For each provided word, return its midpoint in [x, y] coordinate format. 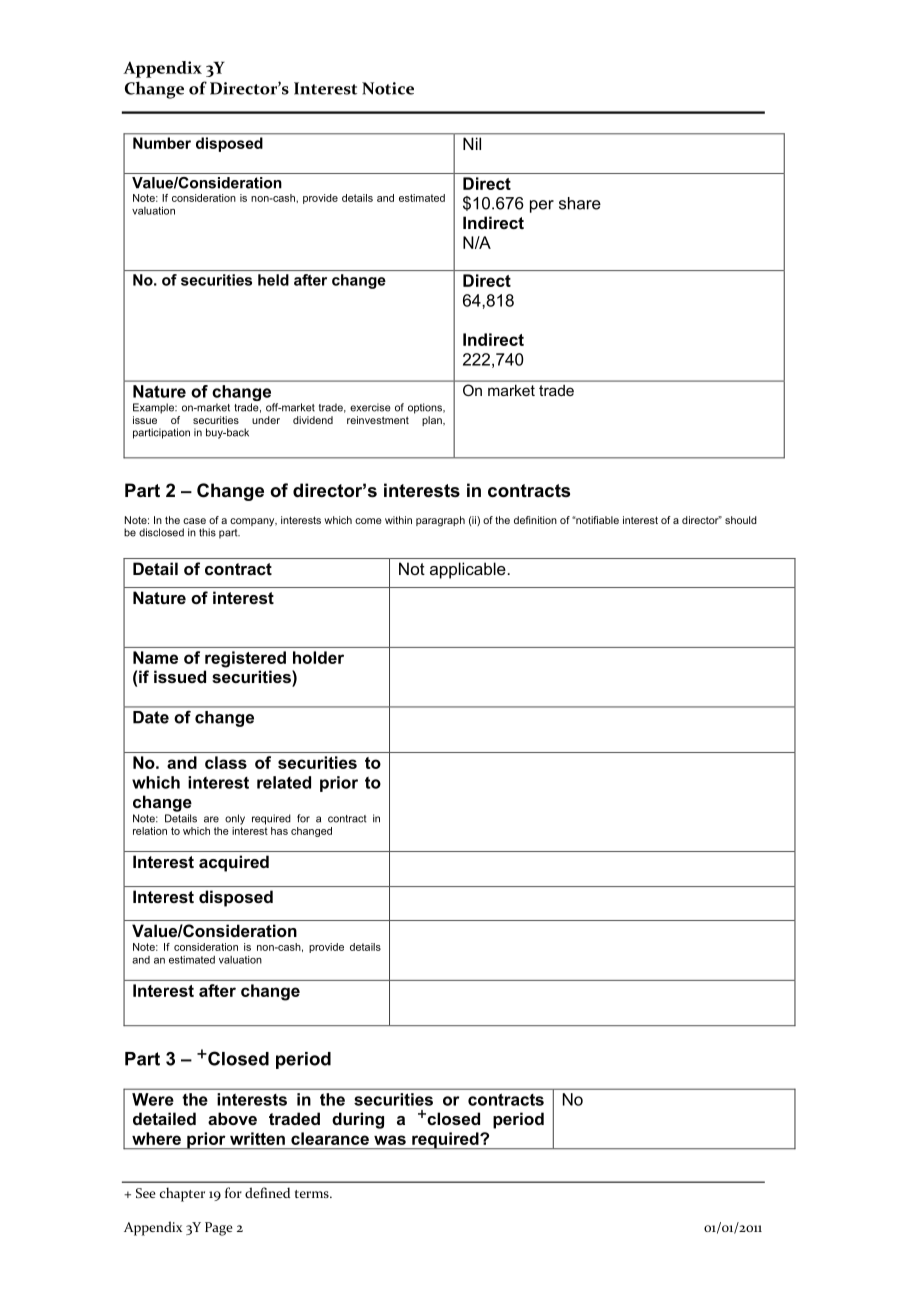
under [266, 420]
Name [155, 657]
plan [433, 421]
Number [162, 143]
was [390, 1140]
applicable [468, 570]
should [741, 520]
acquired [234, 863]
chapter [182, 1194]
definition [535, 520]
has [279, 831]
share [580, 203]
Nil [472, 144]
